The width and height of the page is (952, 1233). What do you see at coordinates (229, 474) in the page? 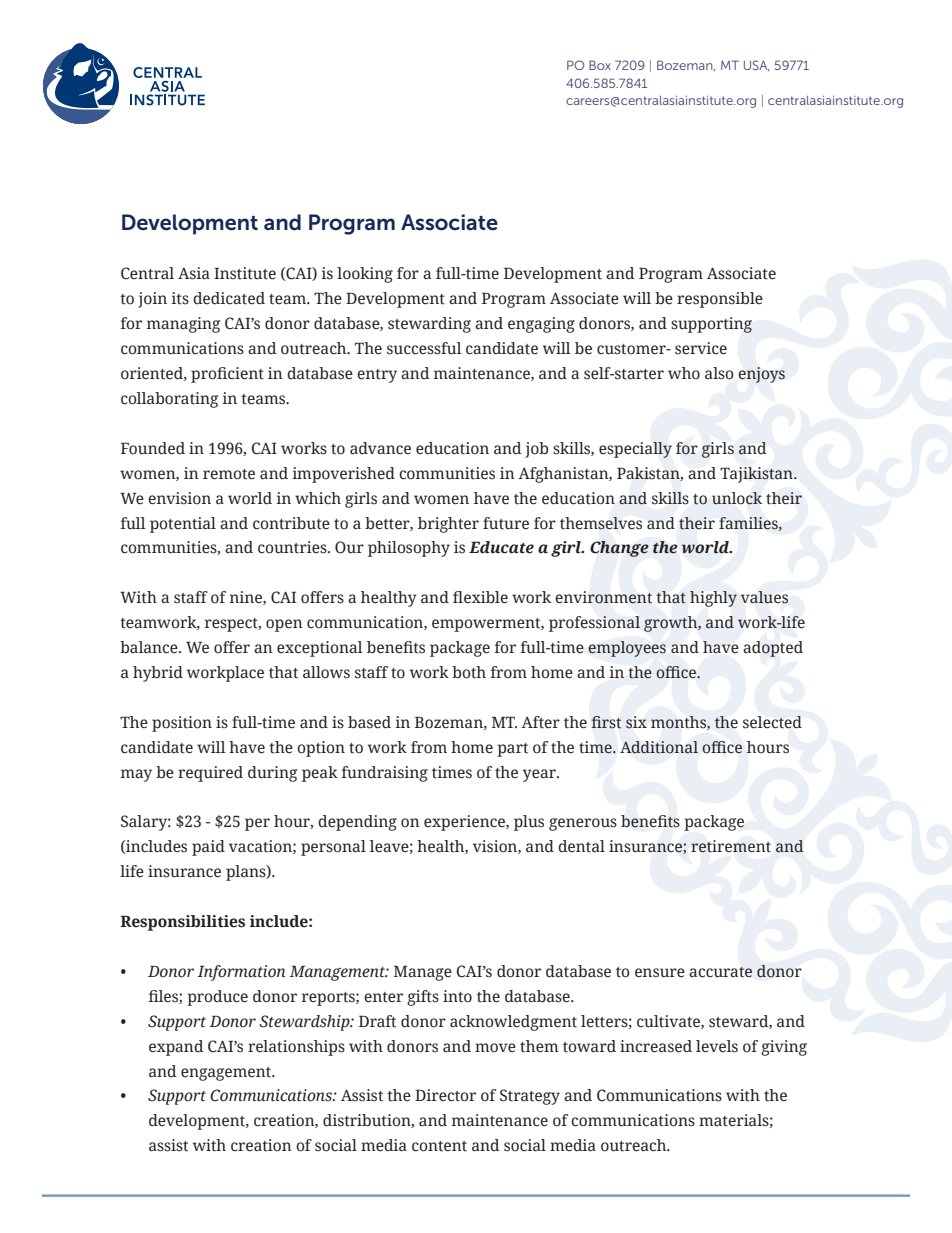
I see `remote` at bounding box center [229, 474].
